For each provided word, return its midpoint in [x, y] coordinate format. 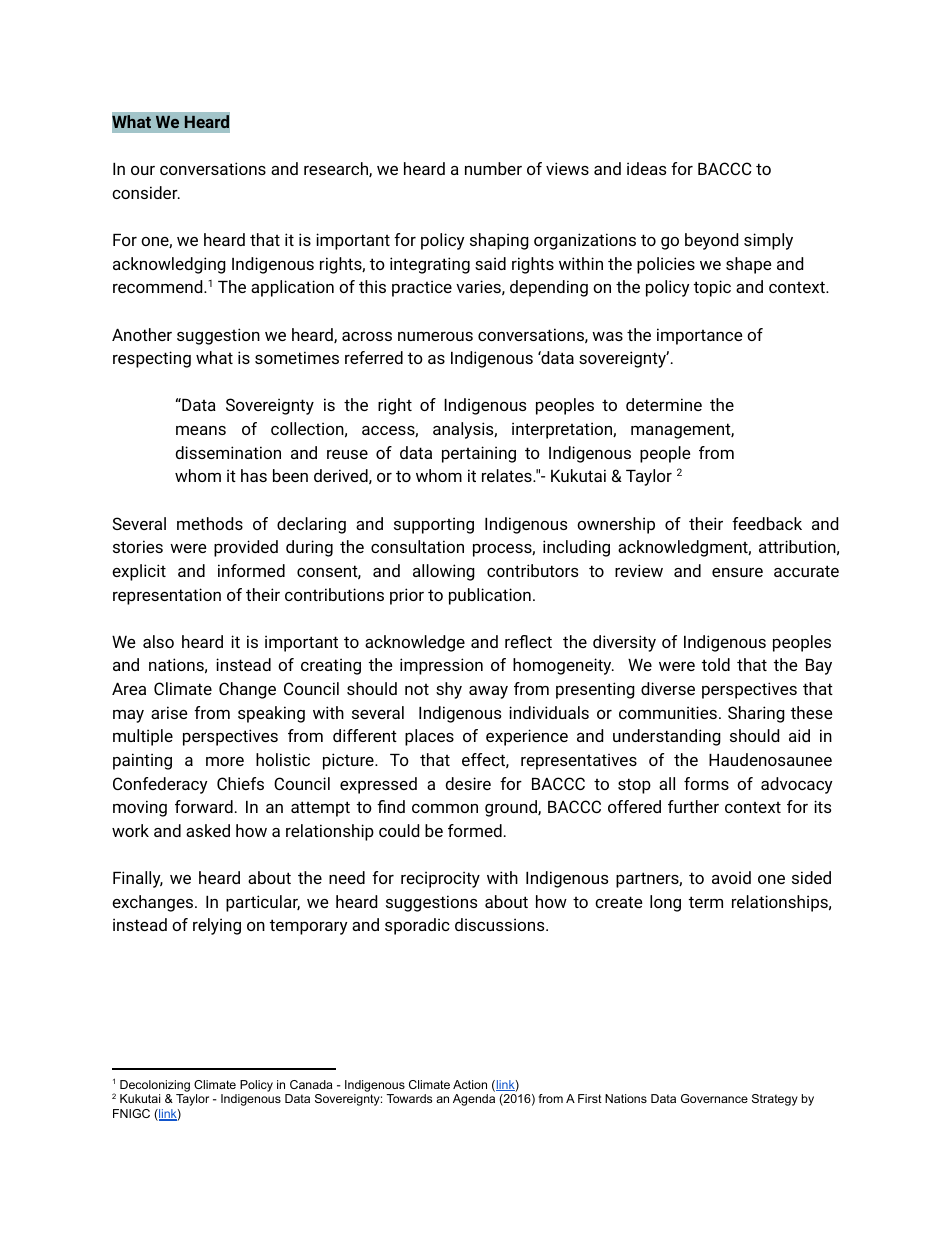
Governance [714, 1098]
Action [470, 1084]
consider [146, 192]
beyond [711, 241]
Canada [311, 1084]
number [493, 168]
